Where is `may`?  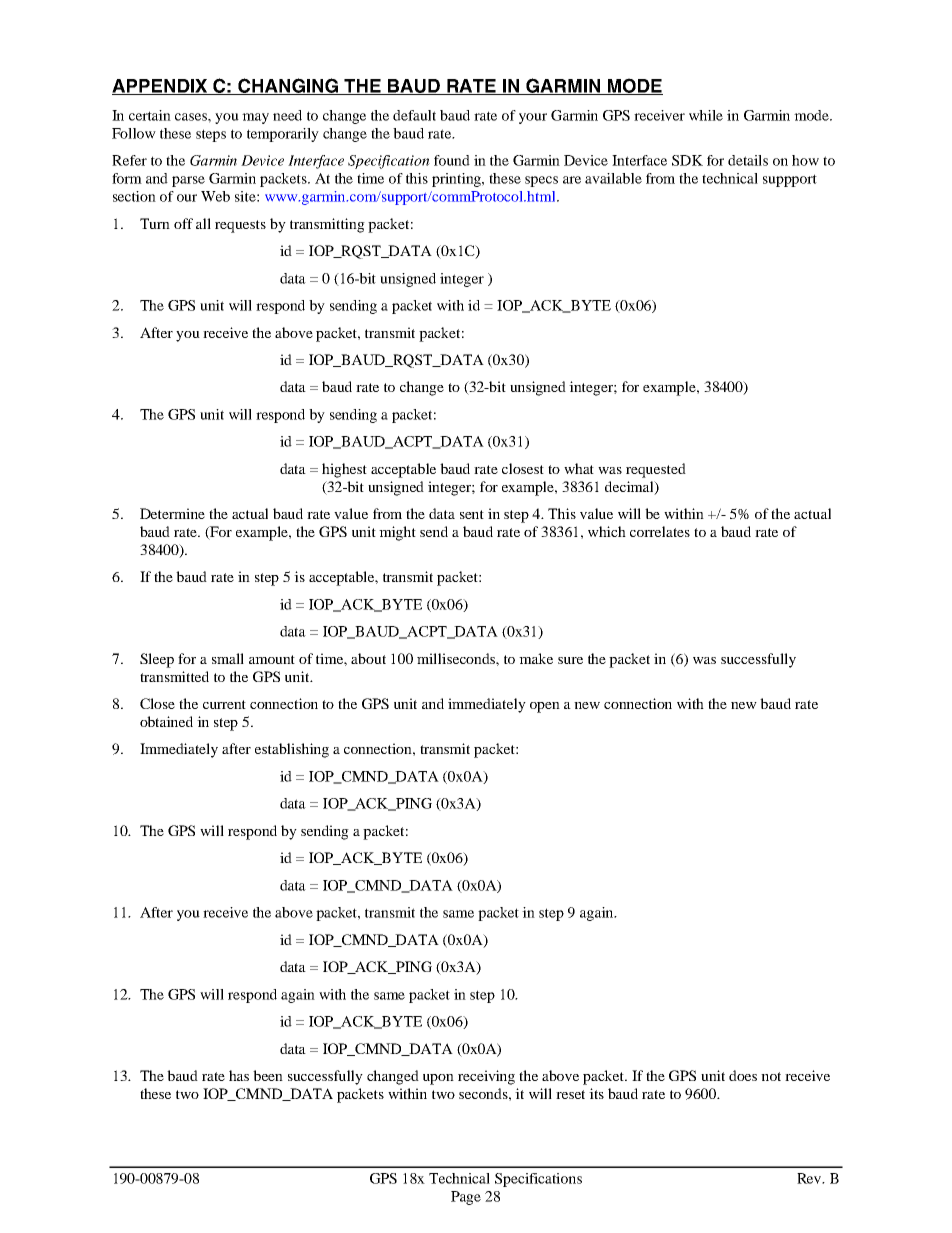
may is located at coordinates (255, 118).
